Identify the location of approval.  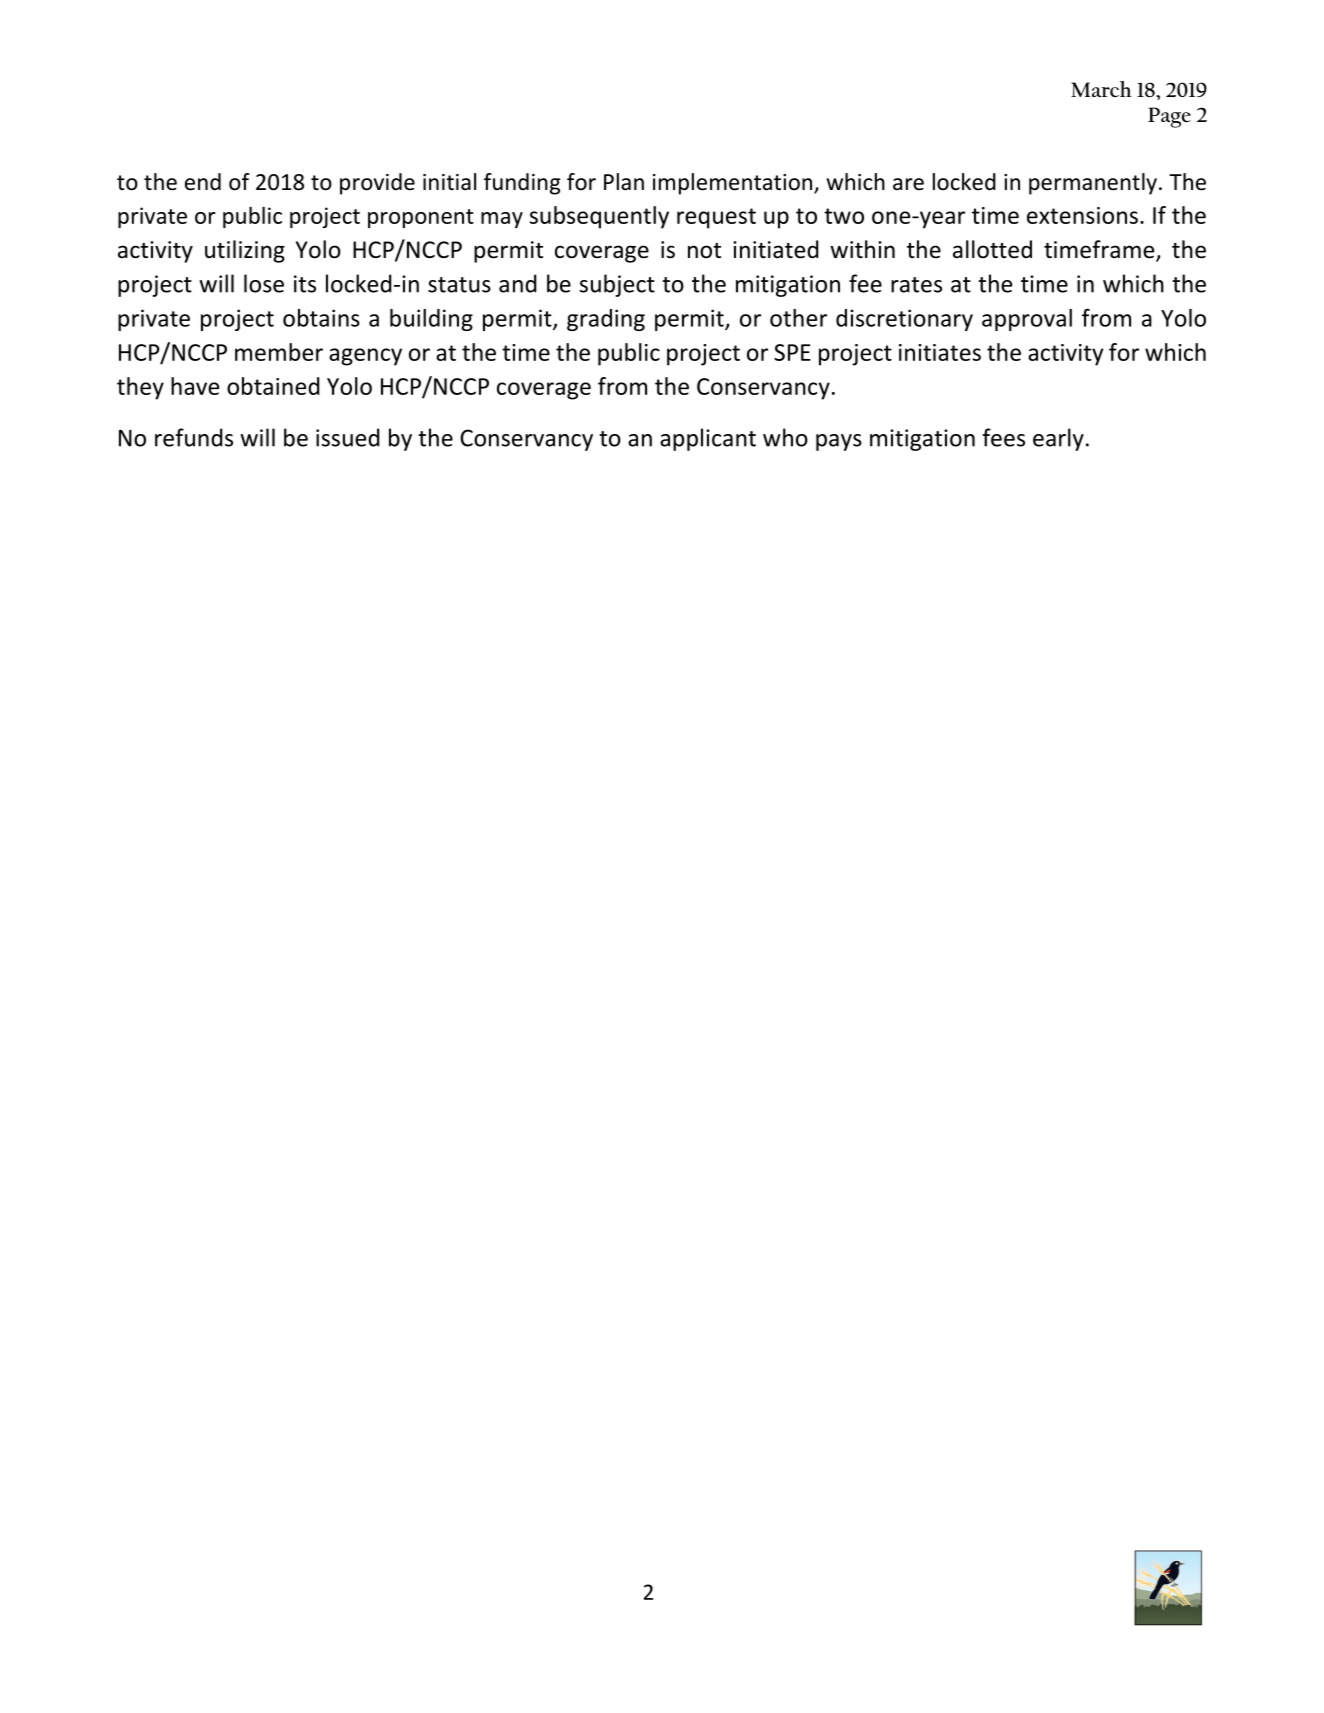
(1027, 320).
